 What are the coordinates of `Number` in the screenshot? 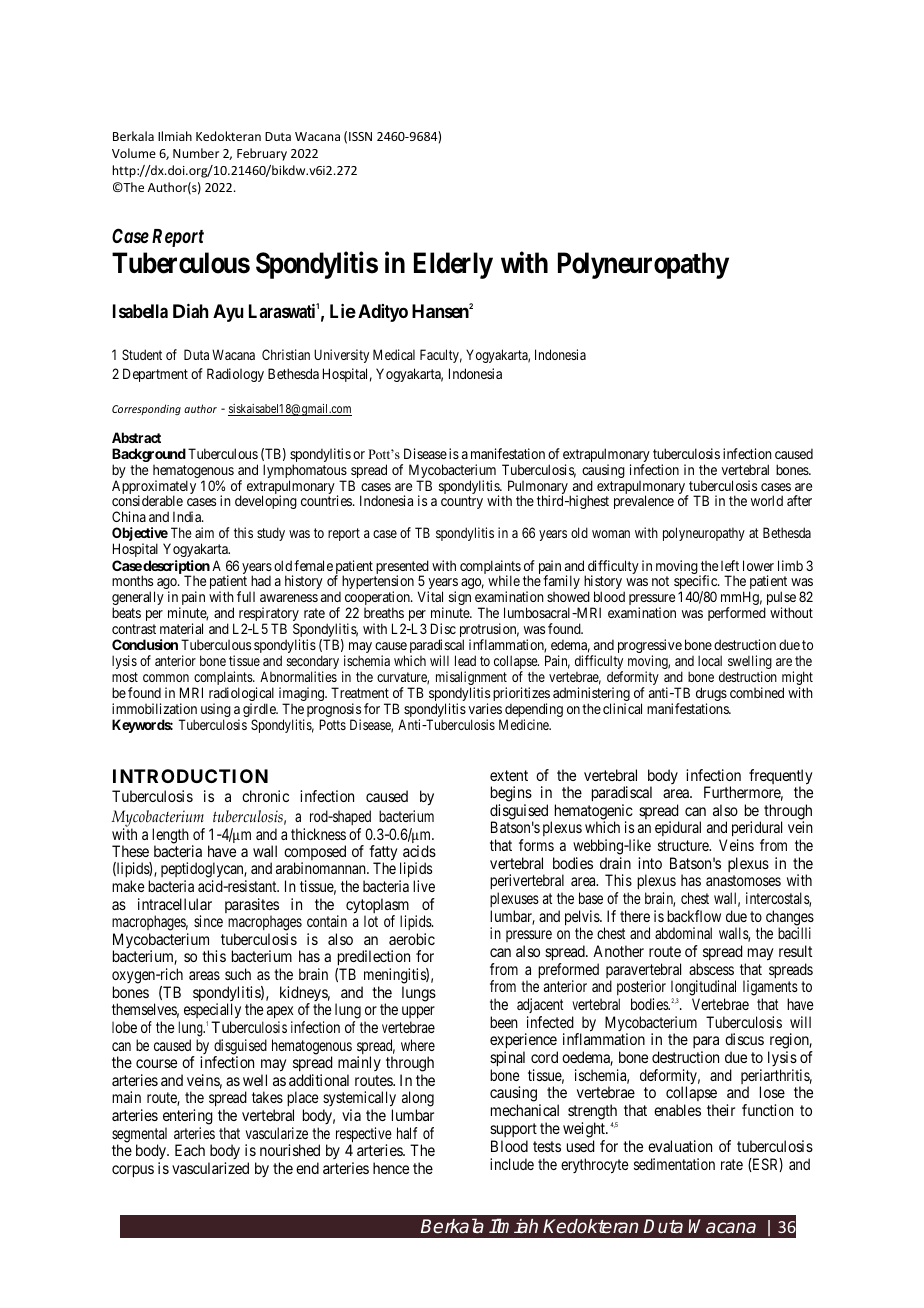 It's located at (196, 153).
